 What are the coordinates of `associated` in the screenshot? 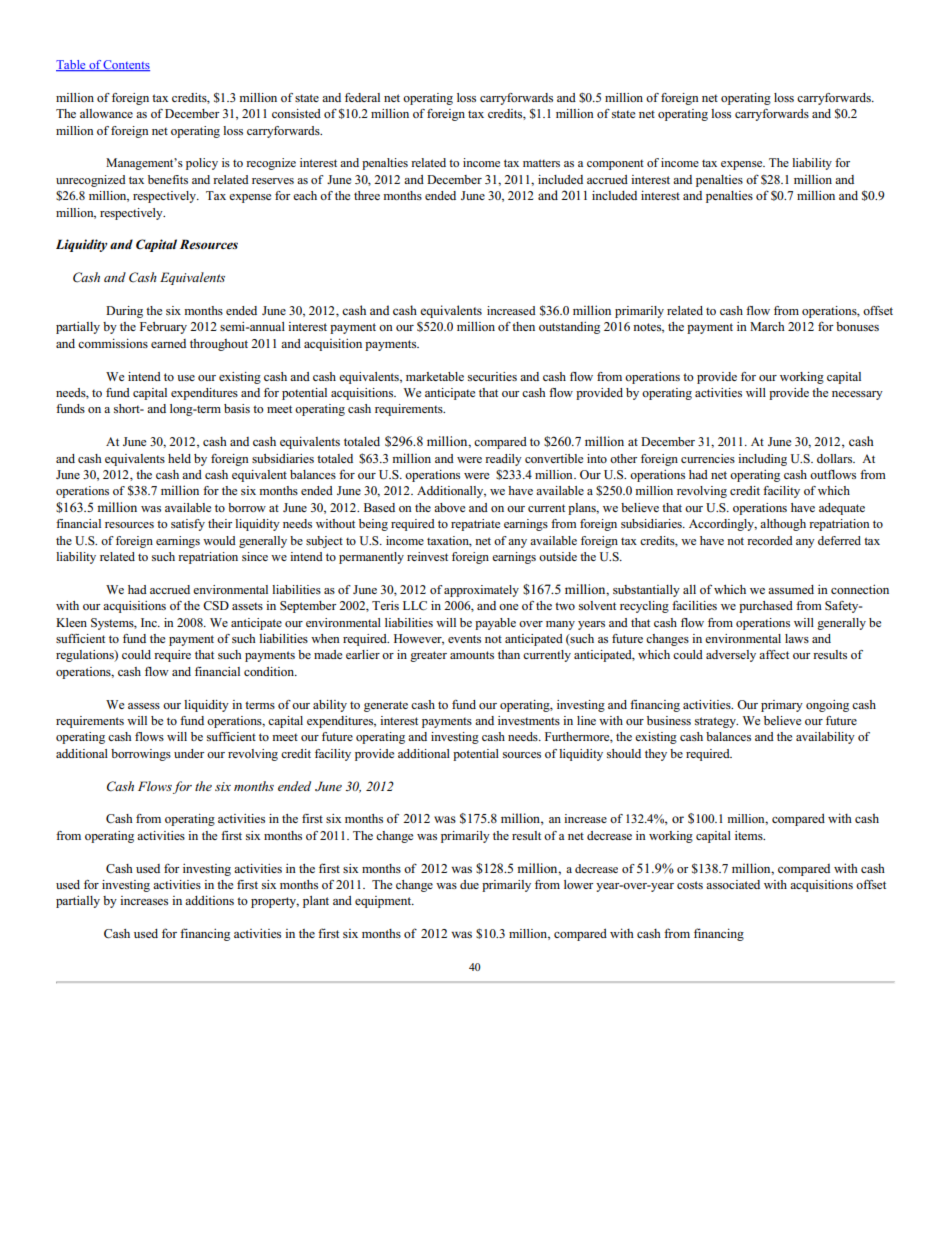 It's located at (733, 884).
